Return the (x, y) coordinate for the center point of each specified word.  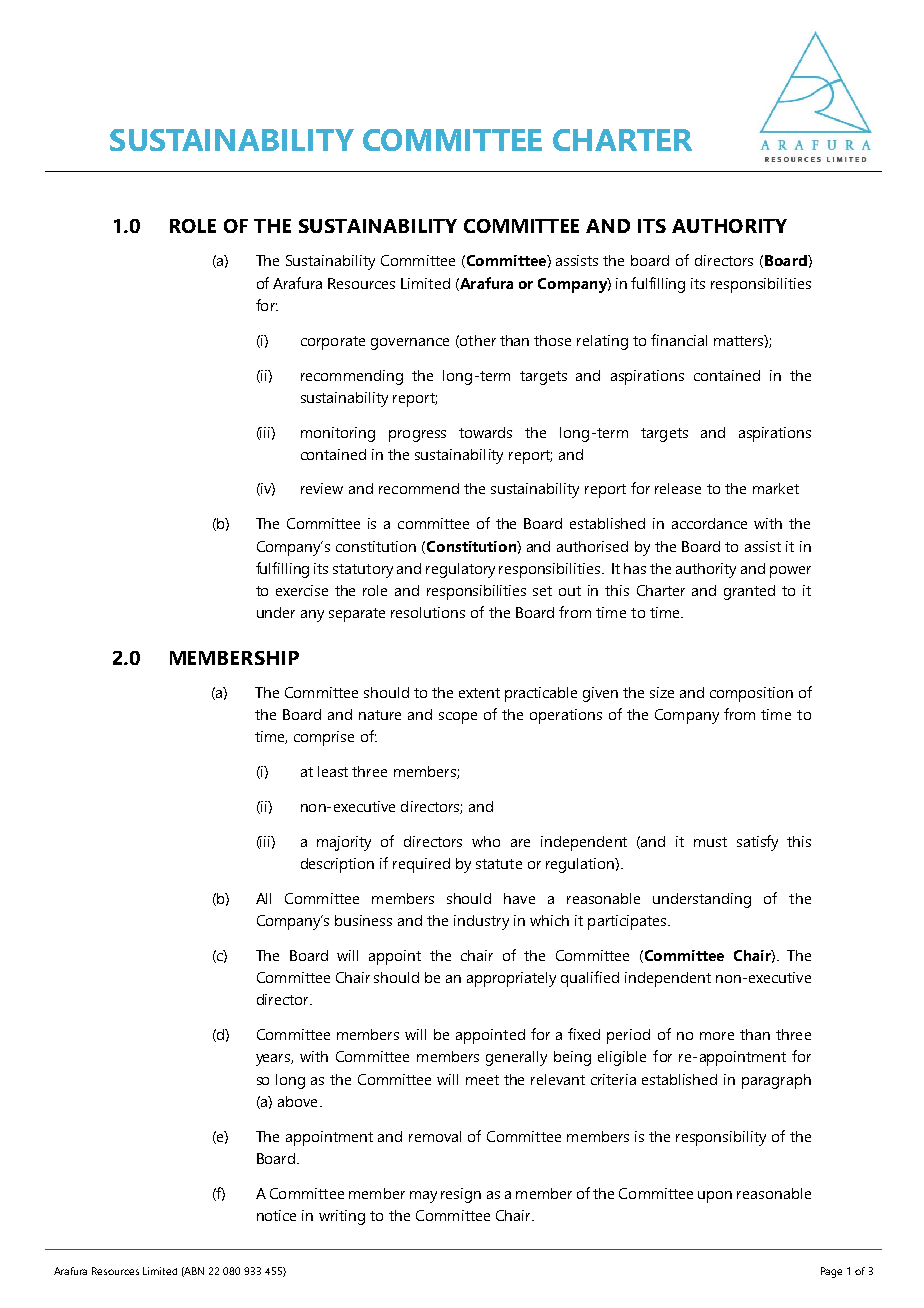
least (333, 771)
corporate (333, 343)
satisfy (757, 843)
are (520, 843)
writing (342, 1217)
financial (679, 340)
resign (461, 1195)
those (552, 340)
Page (831, 1272)
